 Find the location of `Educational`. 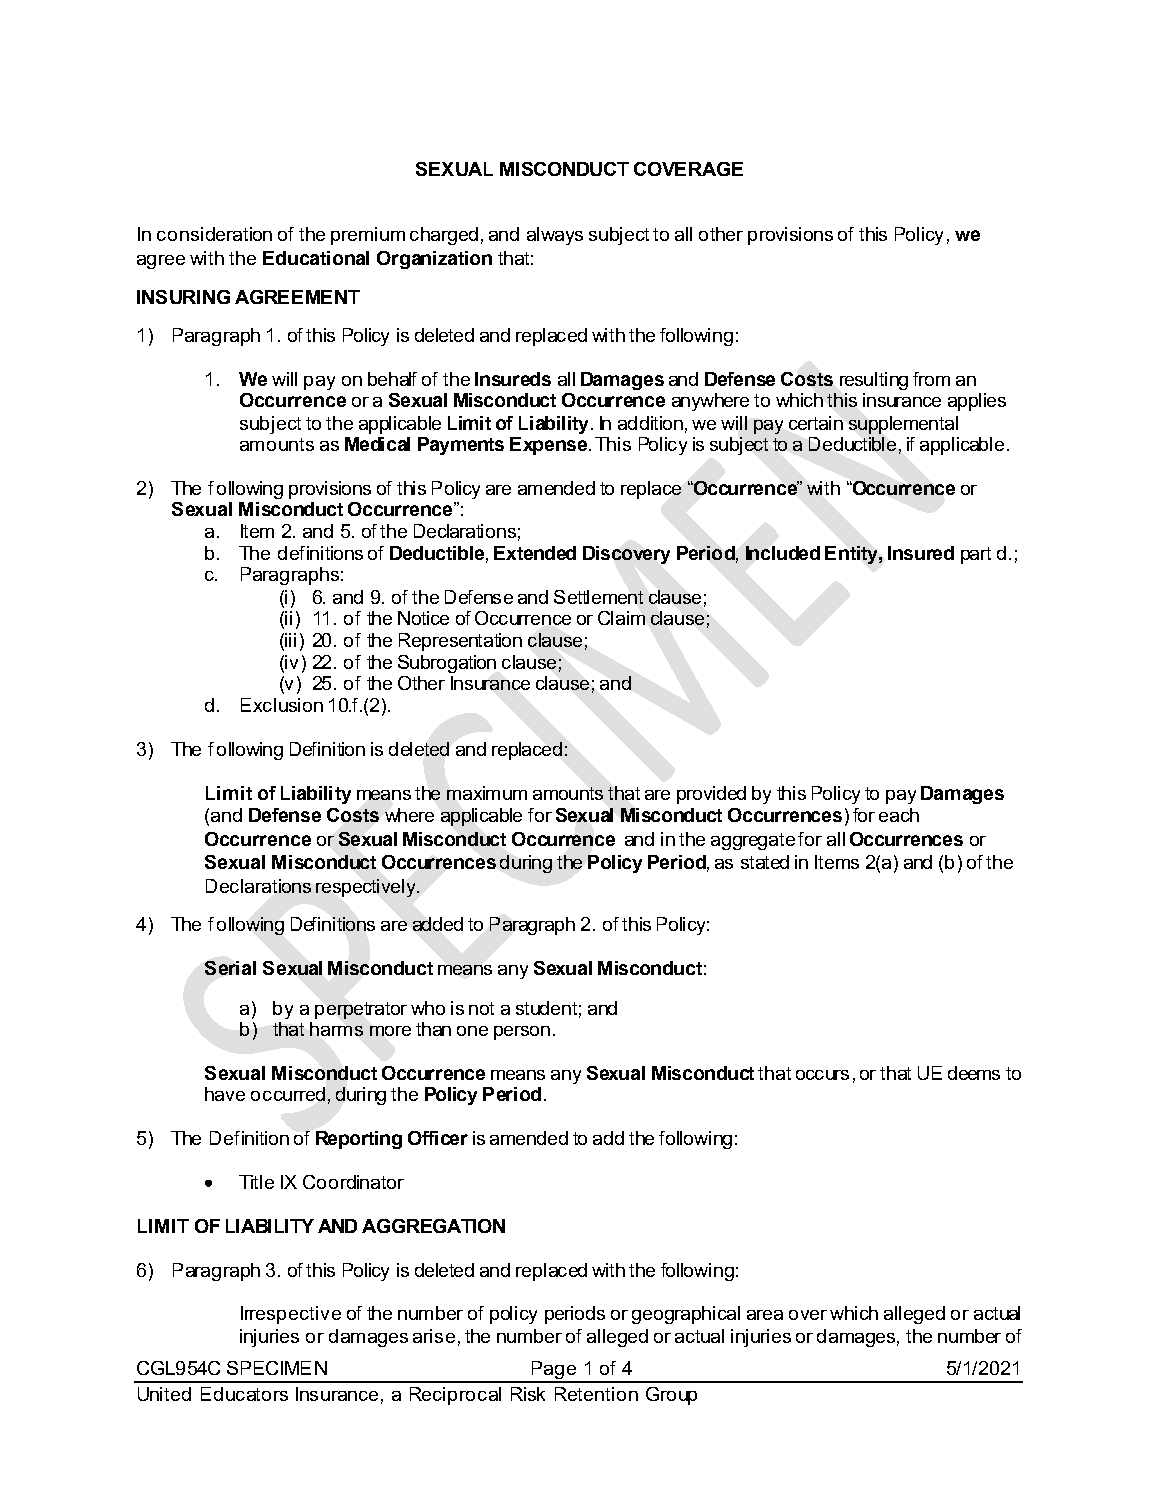

Educational is located at coordinates (316, 258).
